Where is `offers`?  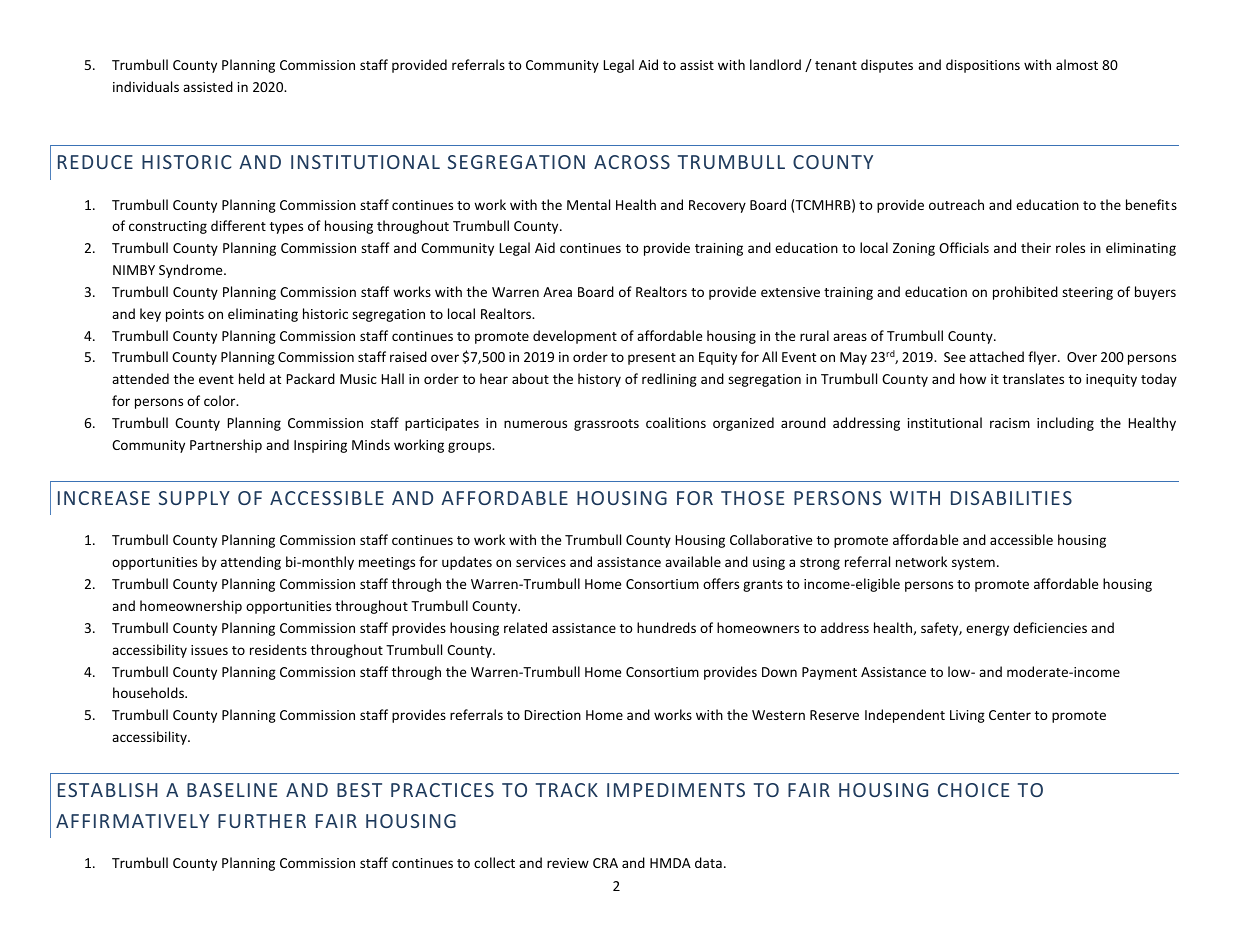 offers is located at coordinates (721, 583).
